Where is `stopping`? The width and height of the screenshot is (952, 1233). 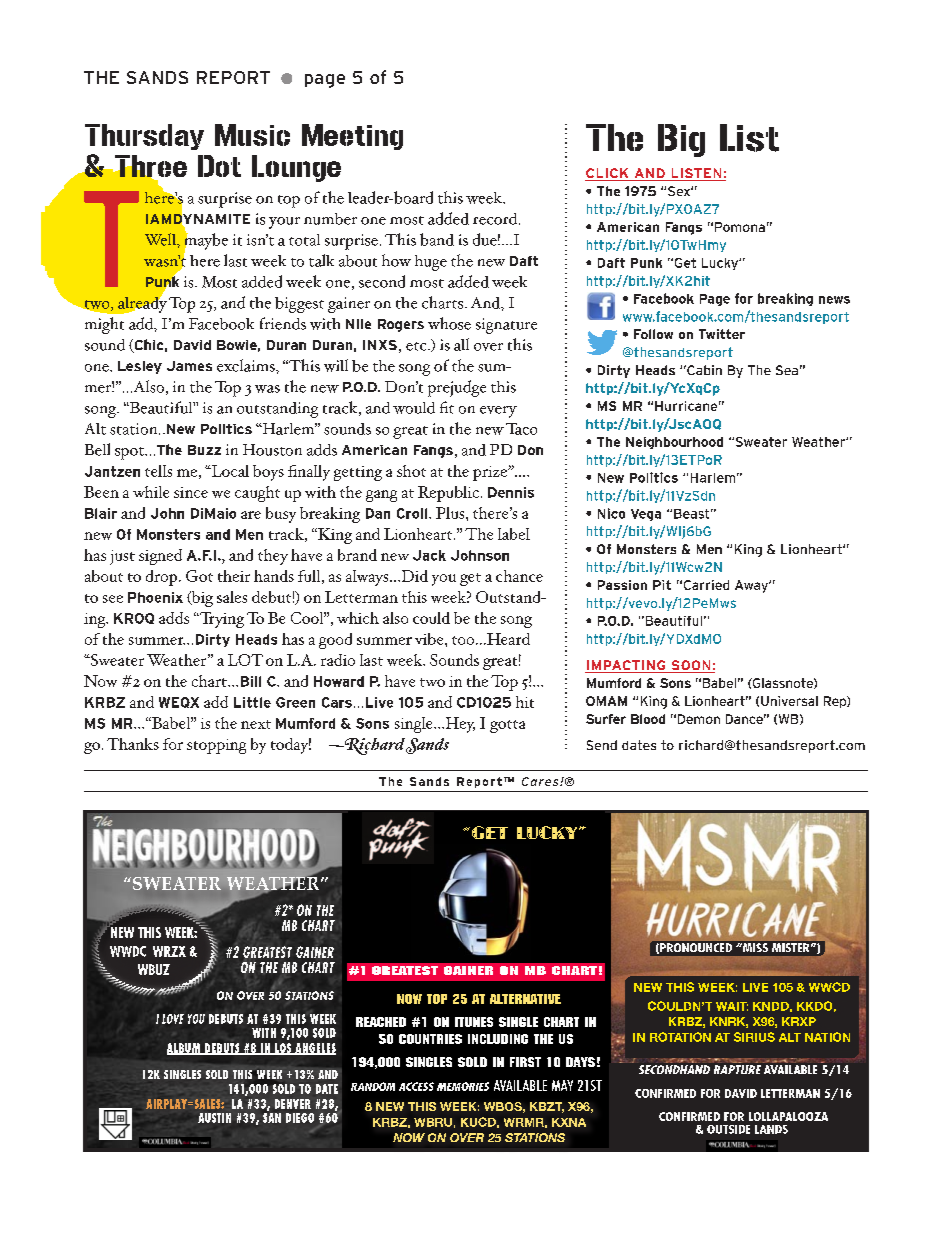
stopping is located at coordinates (216, 746).
